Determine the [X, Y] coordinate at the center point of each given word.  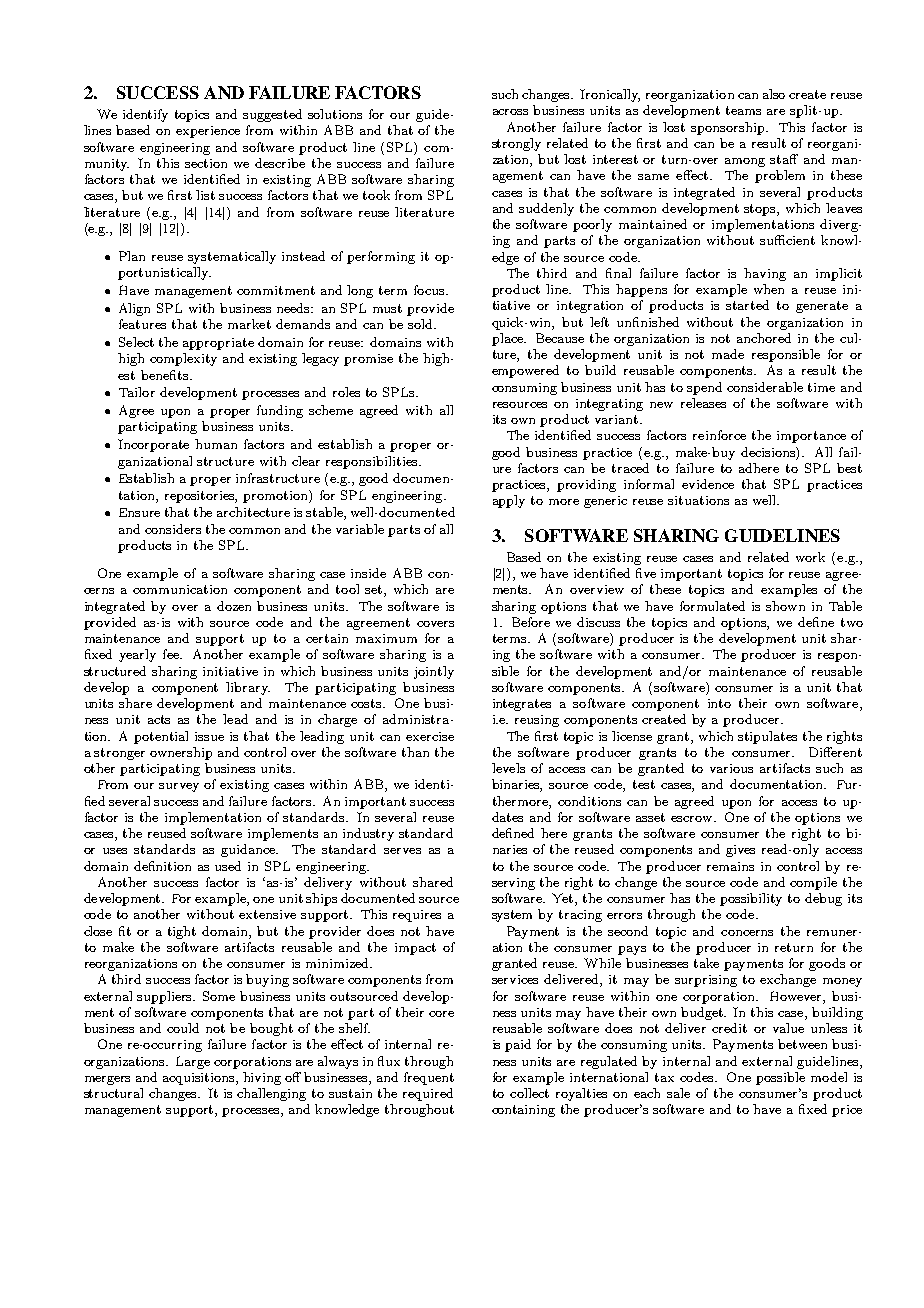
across [510, 112]
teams [743, 110]
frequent [429, 1078]
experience [208, 132]
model [829, 1077]
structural [113, 1093]
